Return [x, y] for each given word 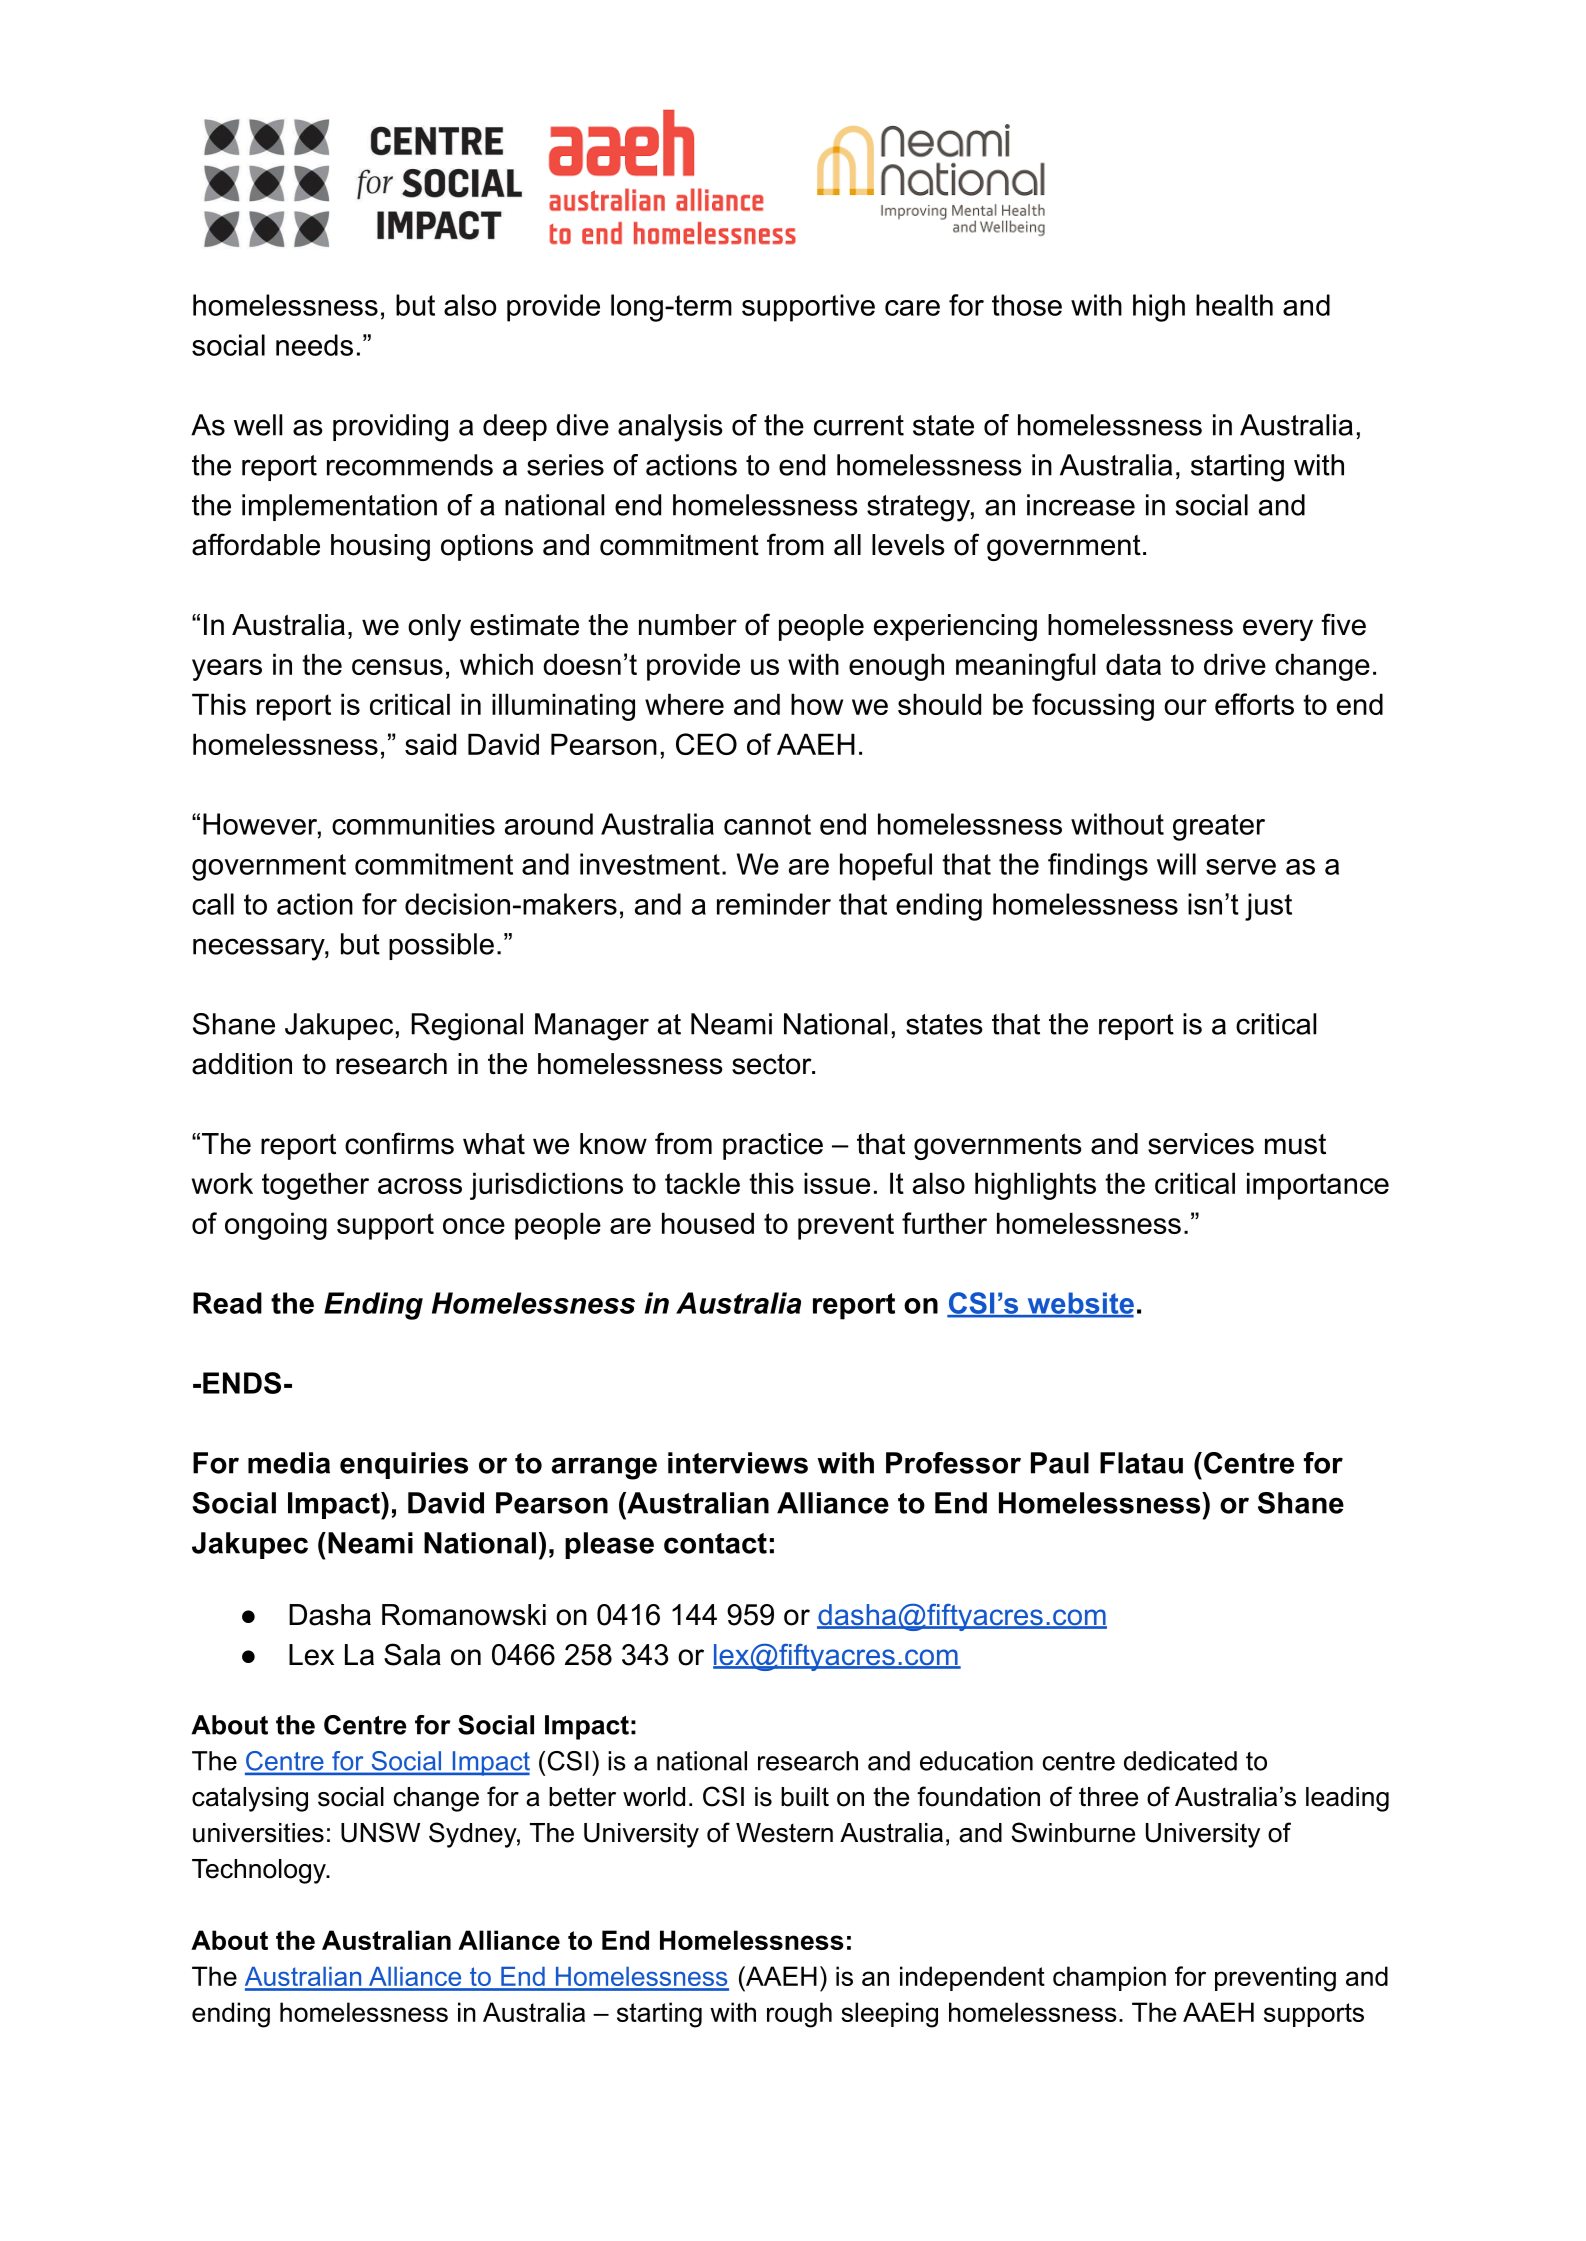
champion [1109, 1978]
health [1234, 305]
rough [799, 2015]
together [315, 1186]
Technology [260, 1871]
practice [773, 1146]
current [859, 425]
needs [314, 345]
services [1201, 1144]
